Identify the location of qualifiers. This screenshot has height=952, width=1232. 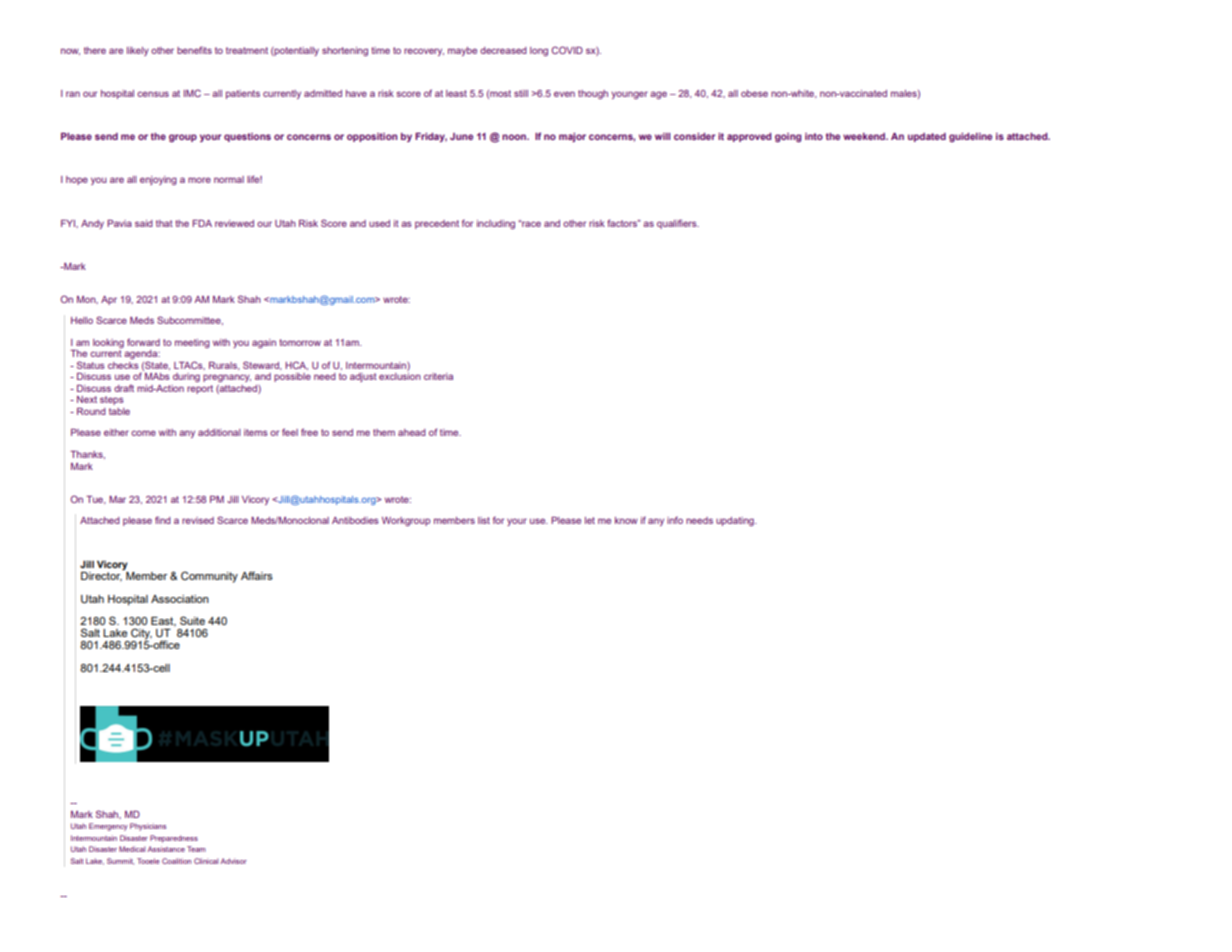
(678, 224).
